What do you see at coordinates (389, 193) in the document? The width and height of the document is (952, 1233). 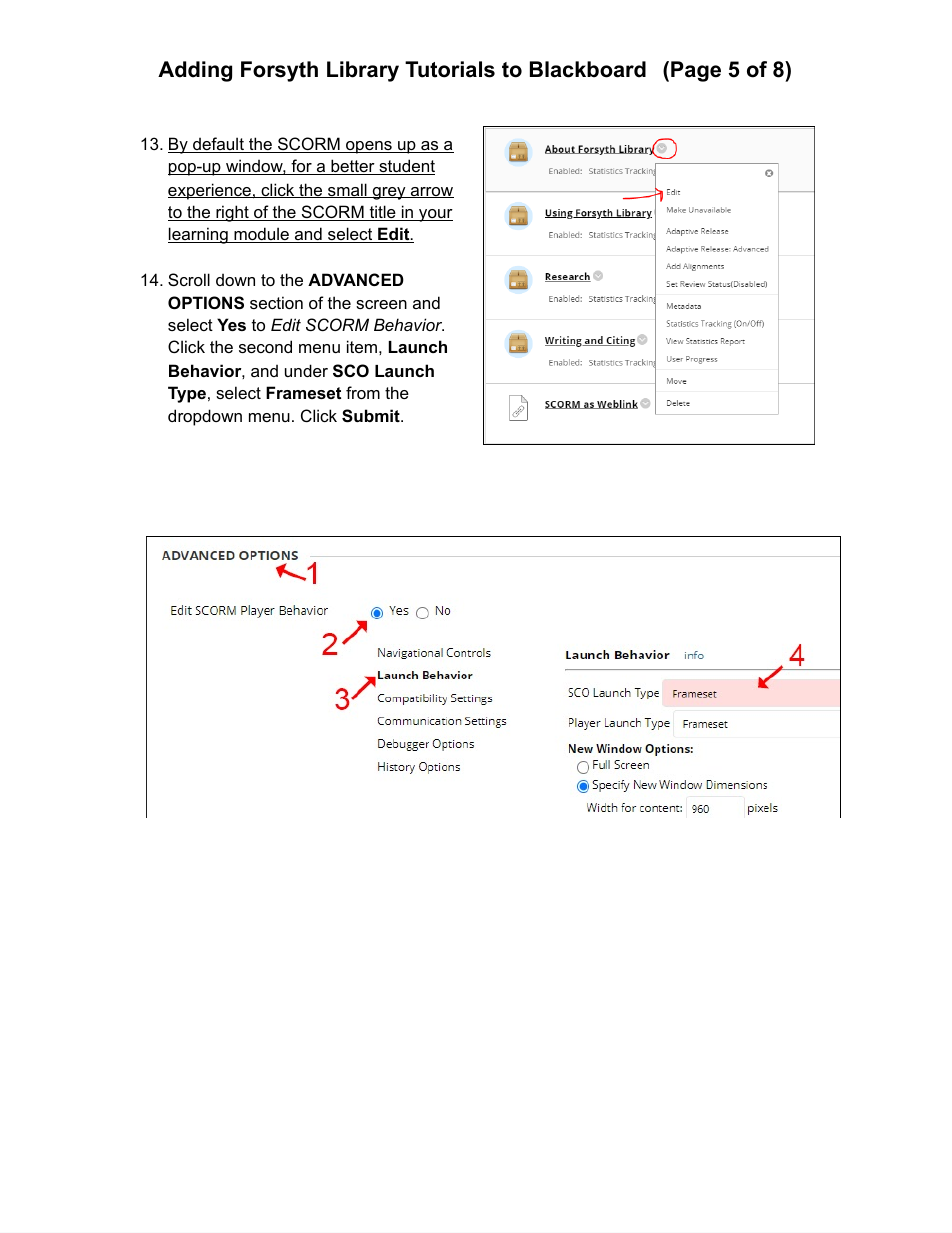 I see `grey` at bounding box center [389, 193].
